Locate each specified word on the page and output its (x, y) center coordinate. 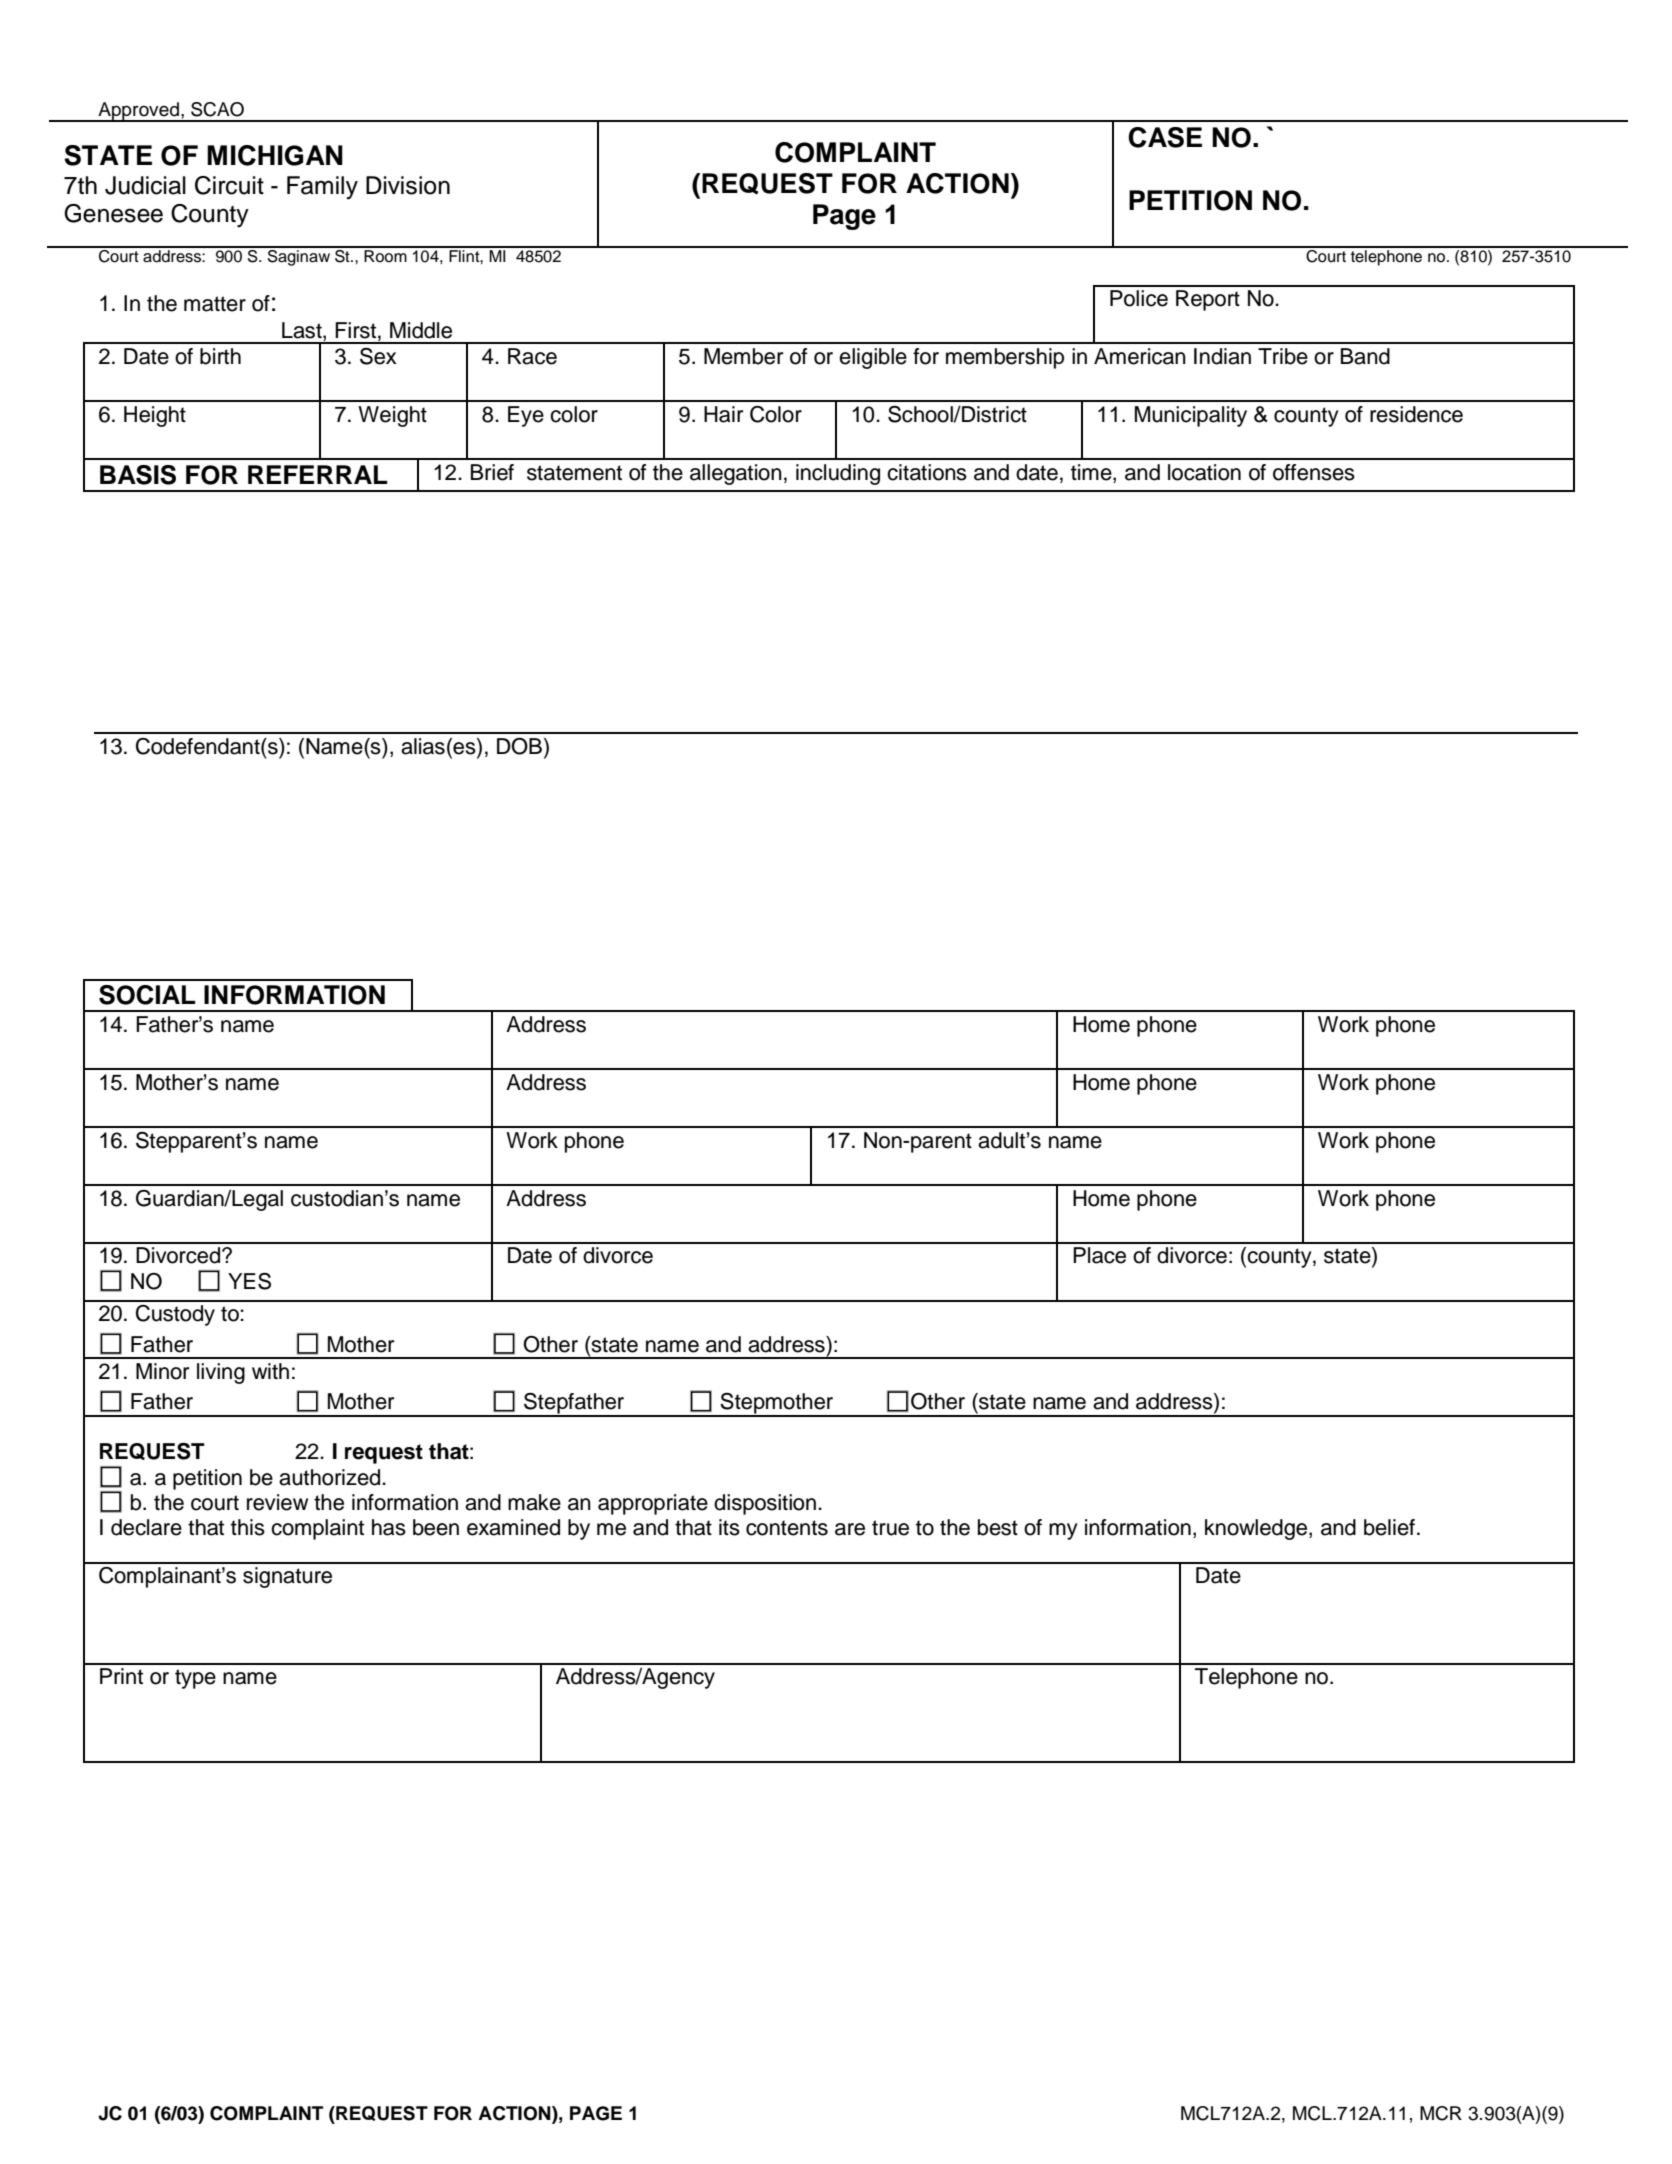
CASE (1165, 137)
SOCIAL (147, 995)
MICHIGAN (275, 155)
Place (1099, 1255)
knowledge (1257, 1529)
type (195, 1679)
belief (1389, 1527)
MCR (1441, 2113)
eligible (873, 358)
